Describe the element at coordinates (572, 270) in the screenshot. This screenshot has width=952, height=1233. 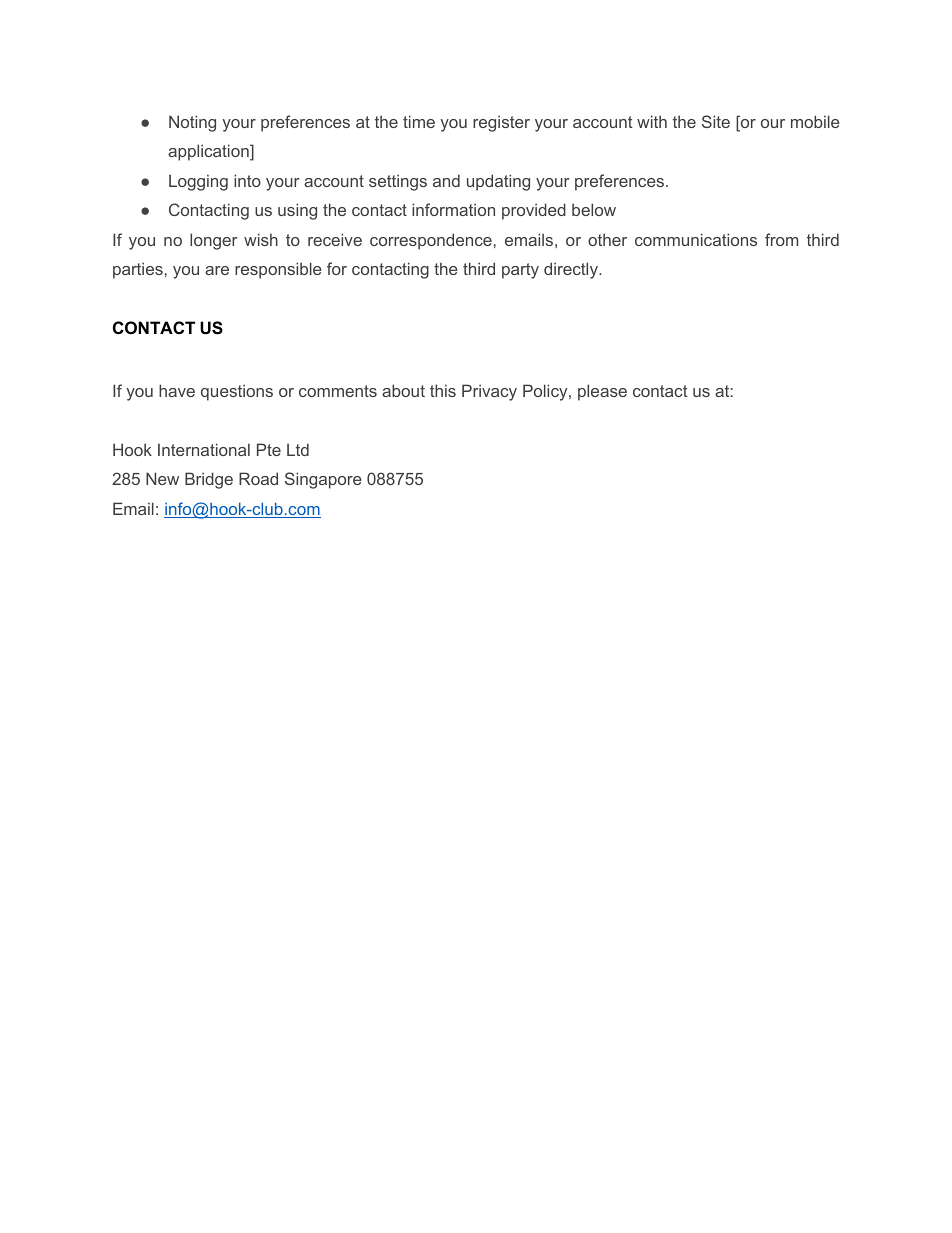
I see `directly` at that location.
